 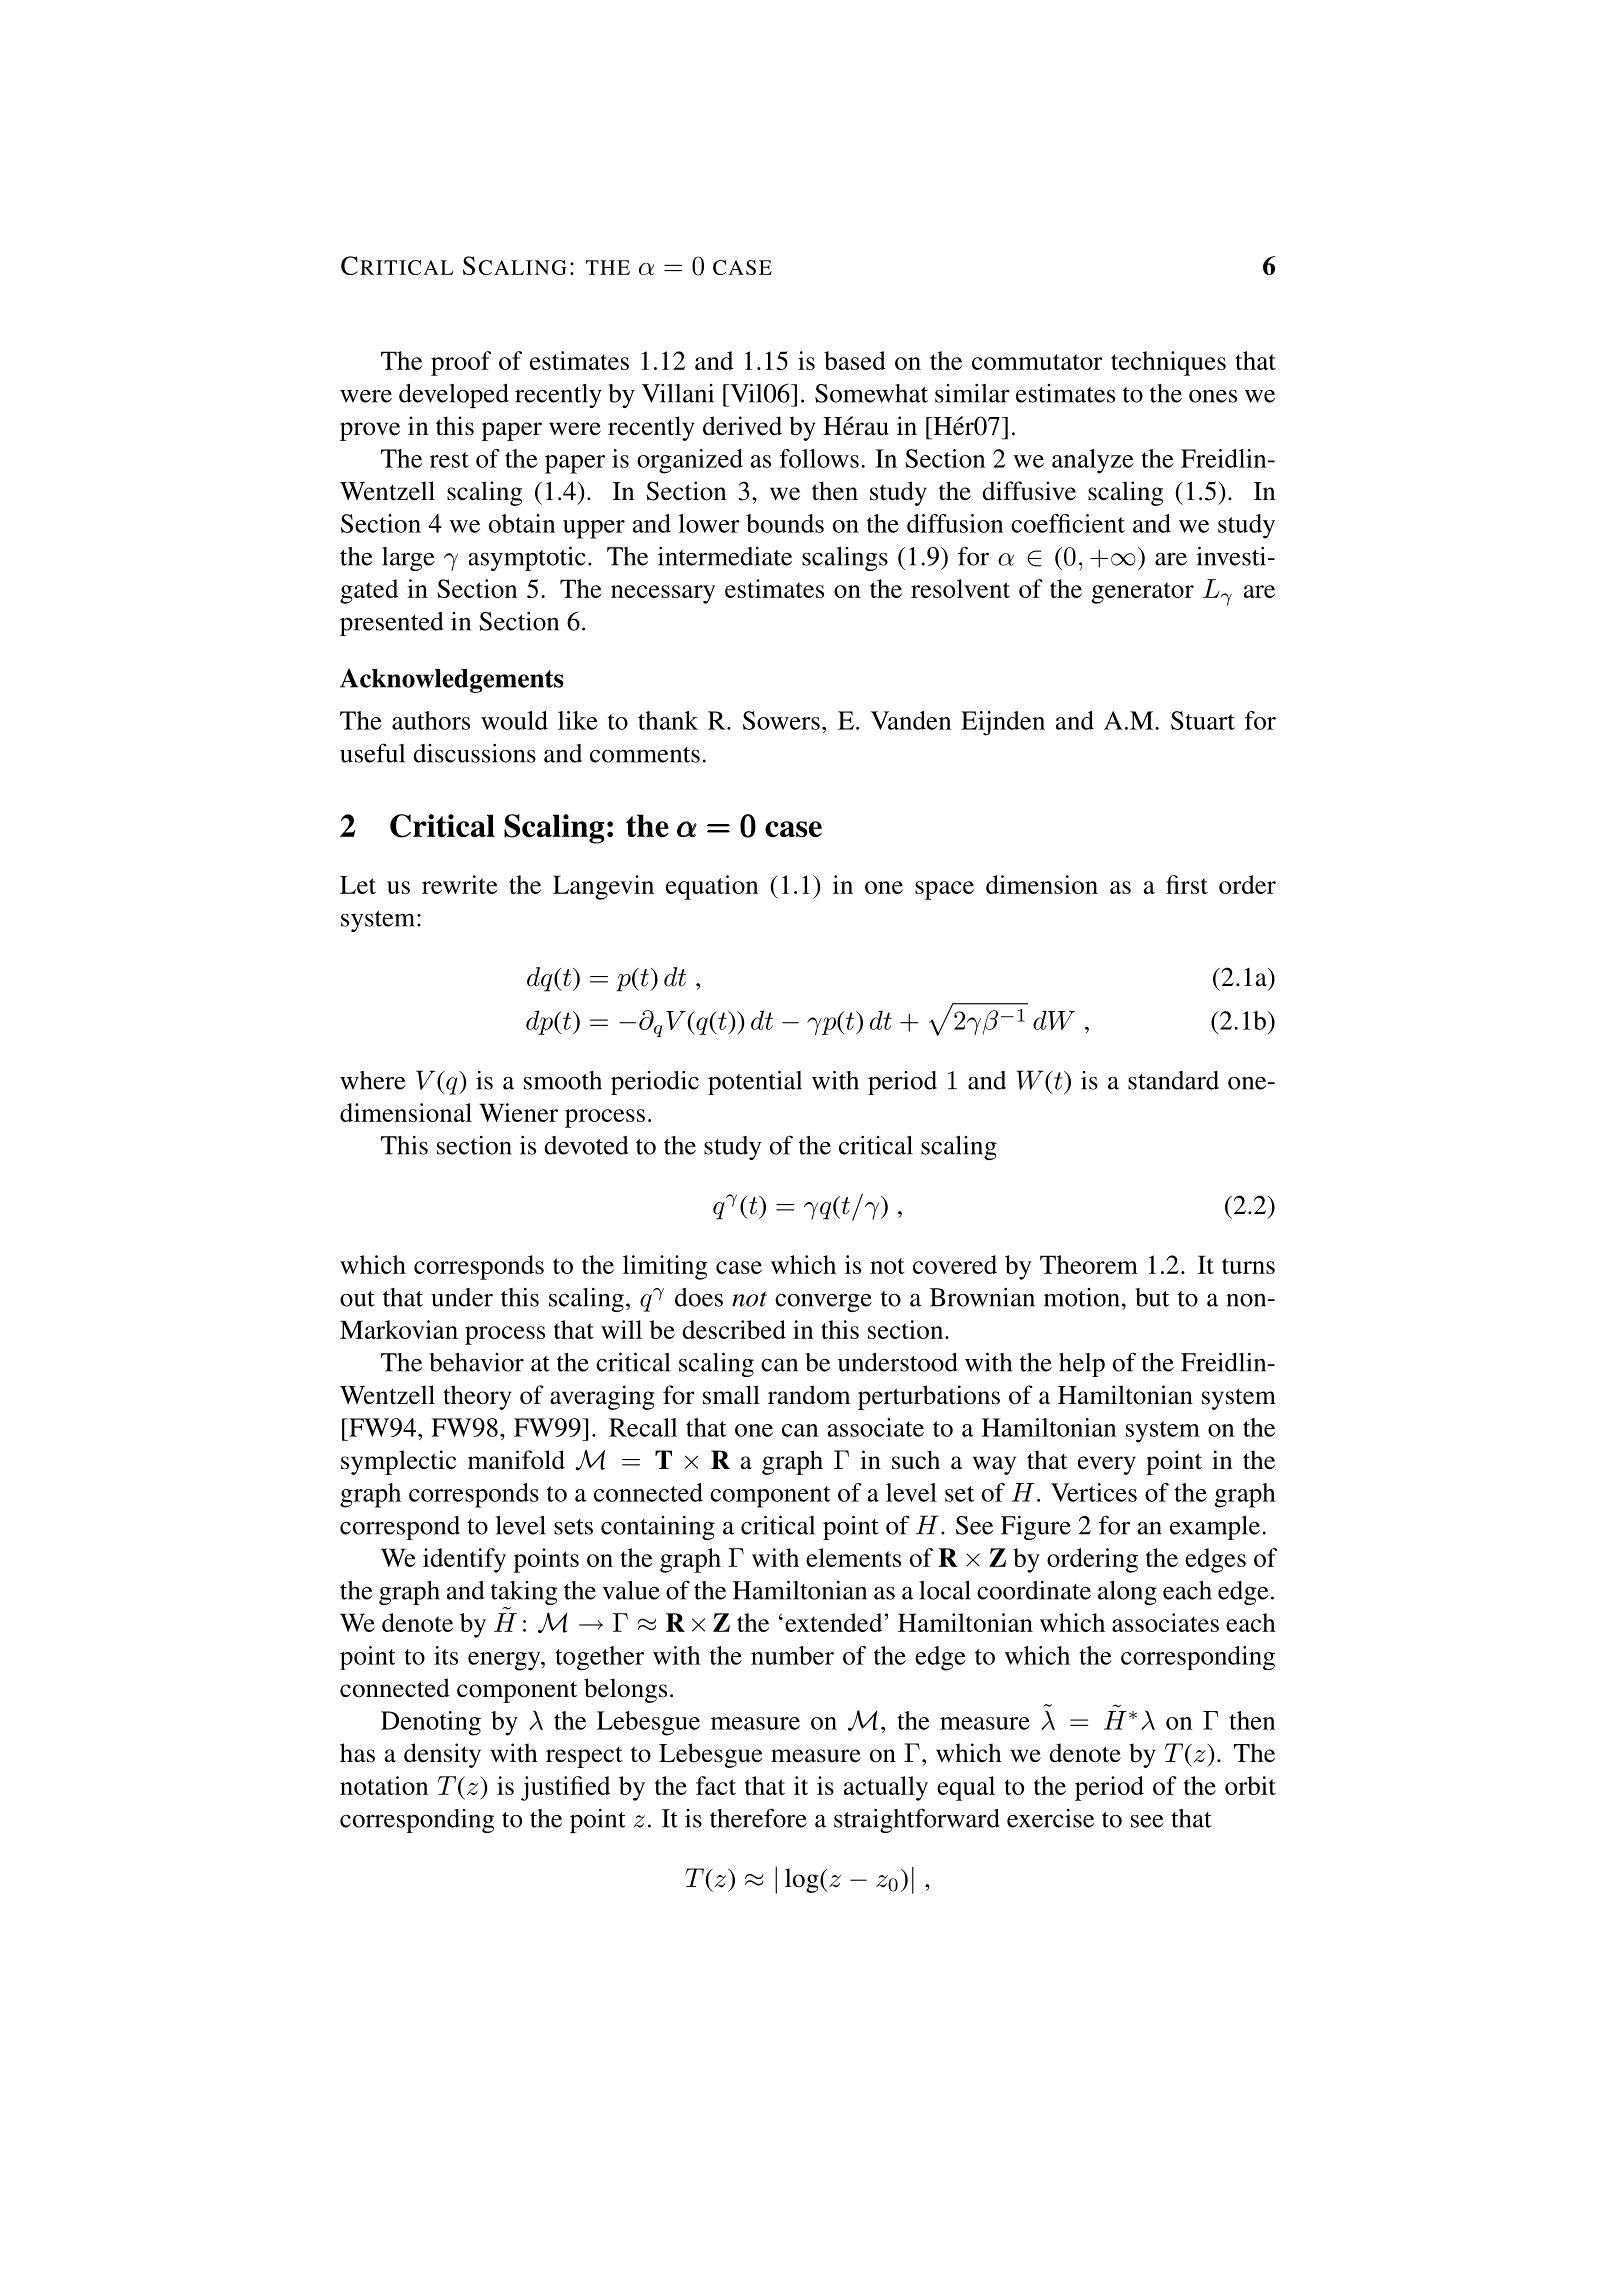 I want to click on where, so click(x=373, y=1080).
